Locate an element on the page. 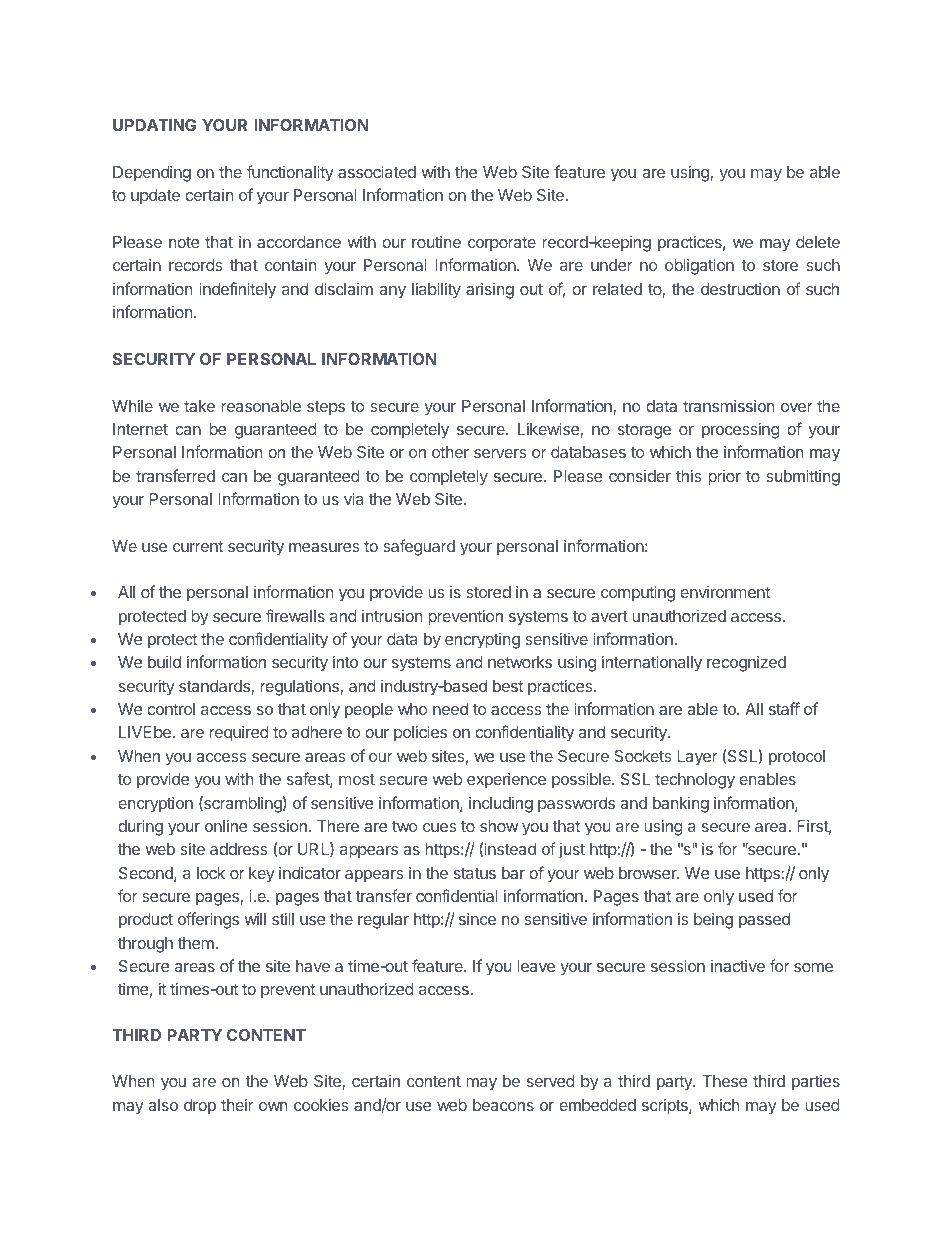 This page has width=952, height=1233. address is located at coordinates (239, 849).
